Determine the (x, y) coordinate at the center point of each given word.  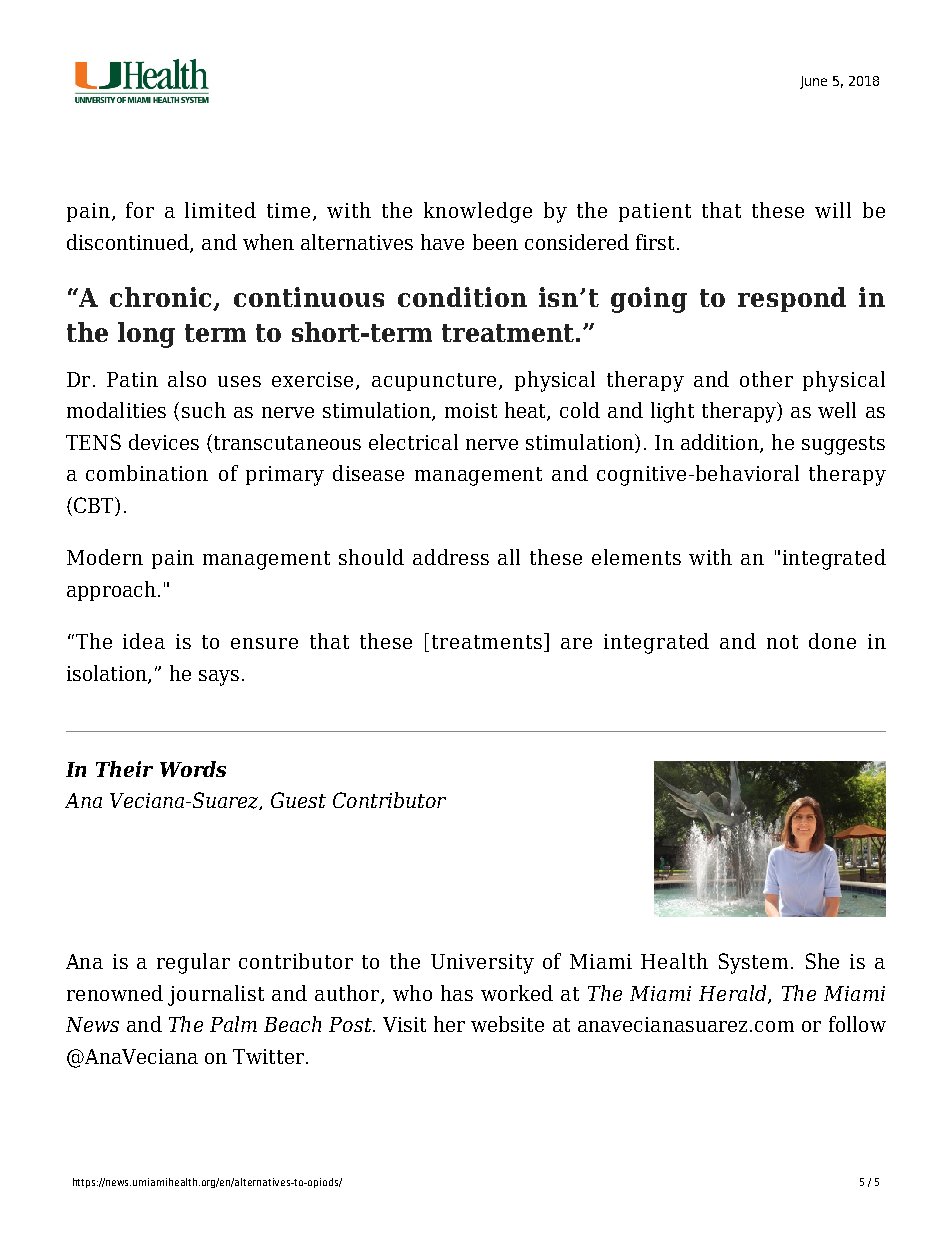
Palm (233, 1024)
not (782, 642)
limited (220, 210)
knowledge (478, 212)
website (507, 1024)
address (451, 557)
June (813, 82)
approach (111, 591)
